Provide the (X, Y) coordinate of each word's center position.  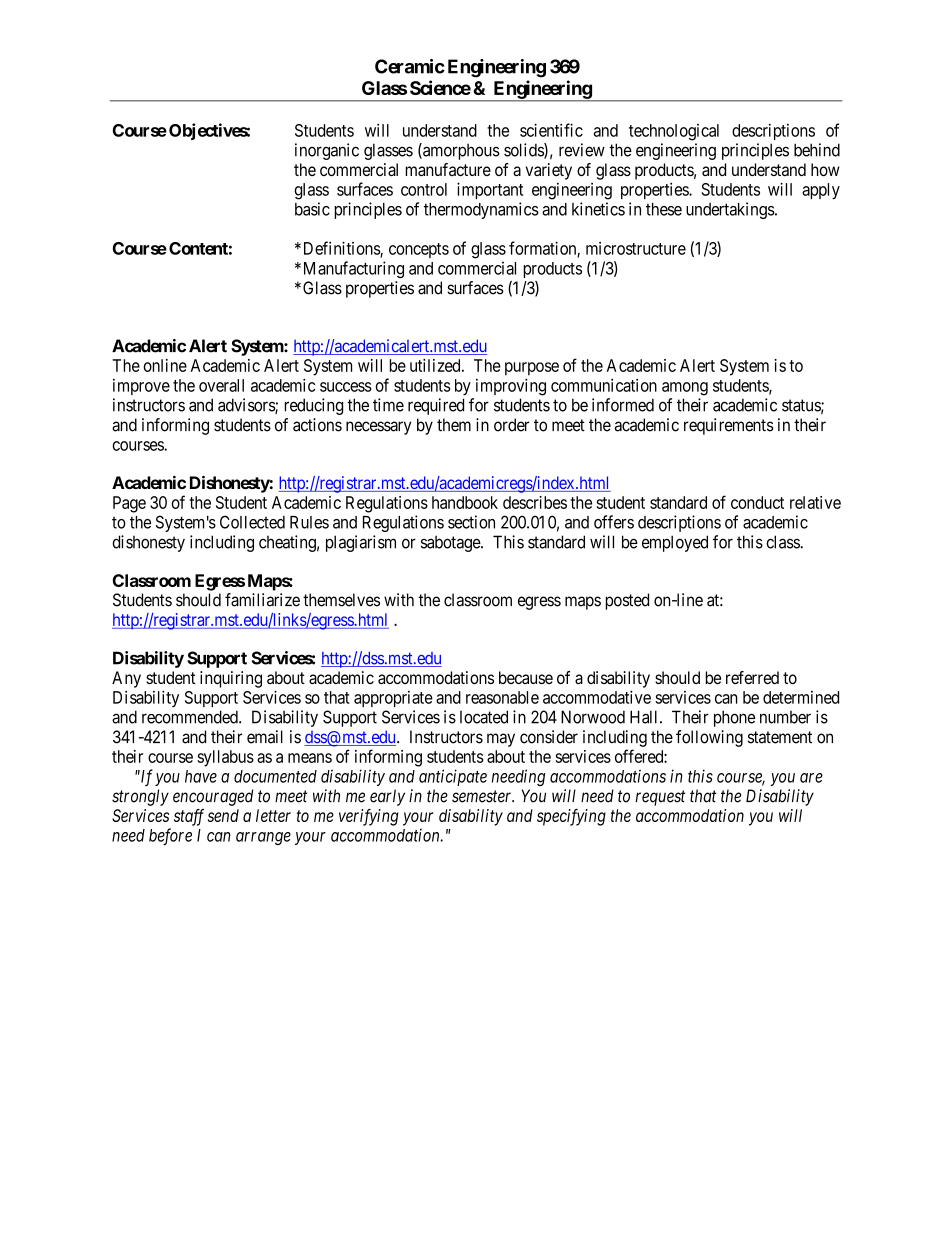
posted (627, 601)
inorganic (327, 151)
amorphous (460, 151)
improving (511, 387)
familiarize (262, 600)
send (223, 815)
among (685, 389)
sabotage (451, 543)
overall (221, 385)
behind (817, 150)
